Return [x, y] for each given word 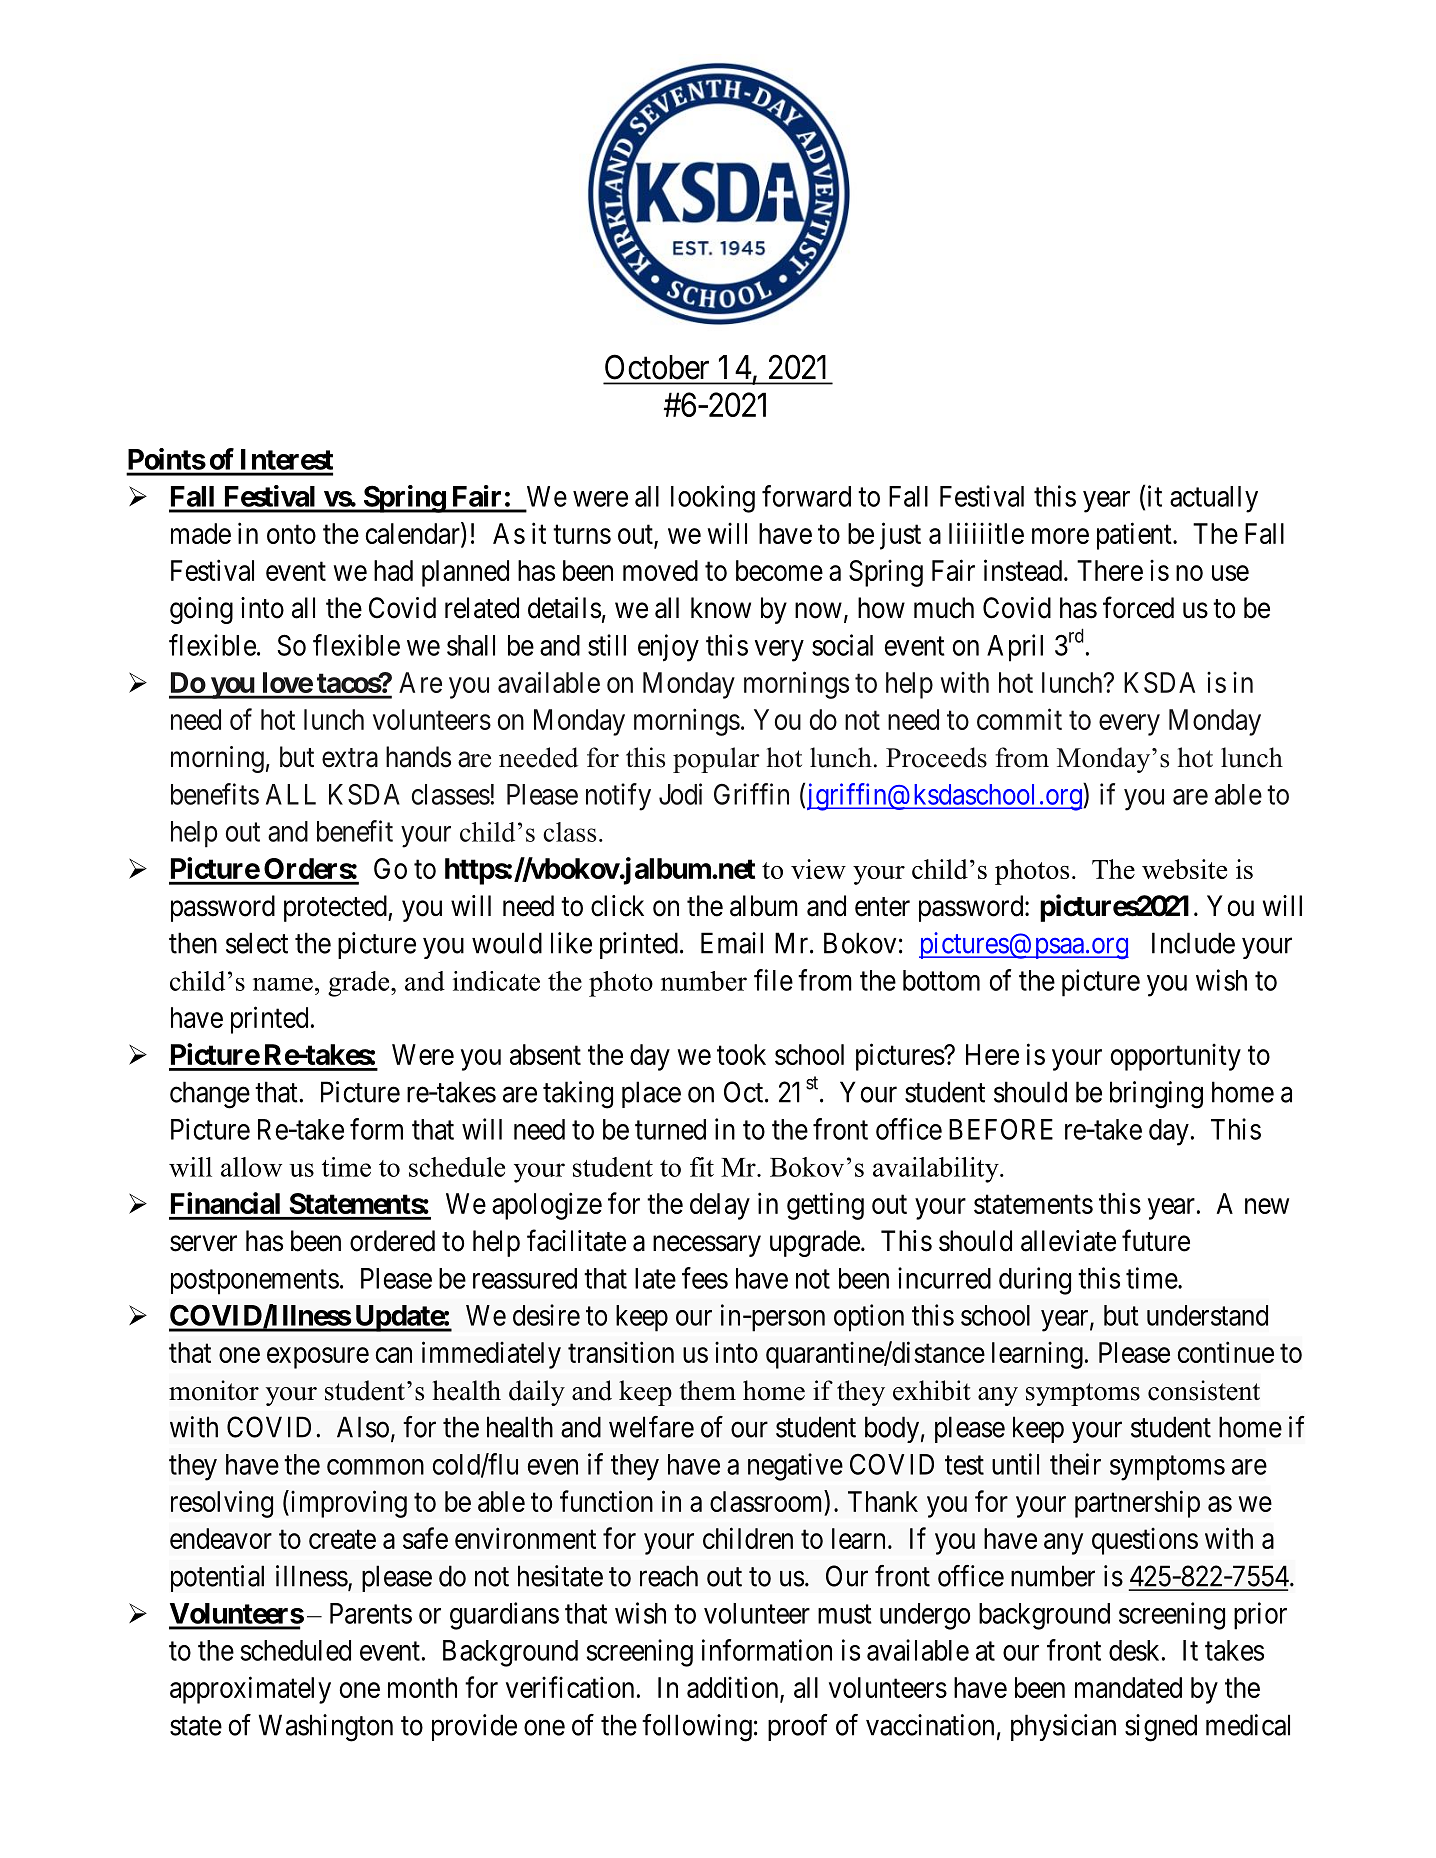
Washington [326, 1728]
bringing [1156, 1095]
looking [713, 499]
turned [670, 1129]
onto [291, 534]
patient [1135, 536]
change [210, 1095]
